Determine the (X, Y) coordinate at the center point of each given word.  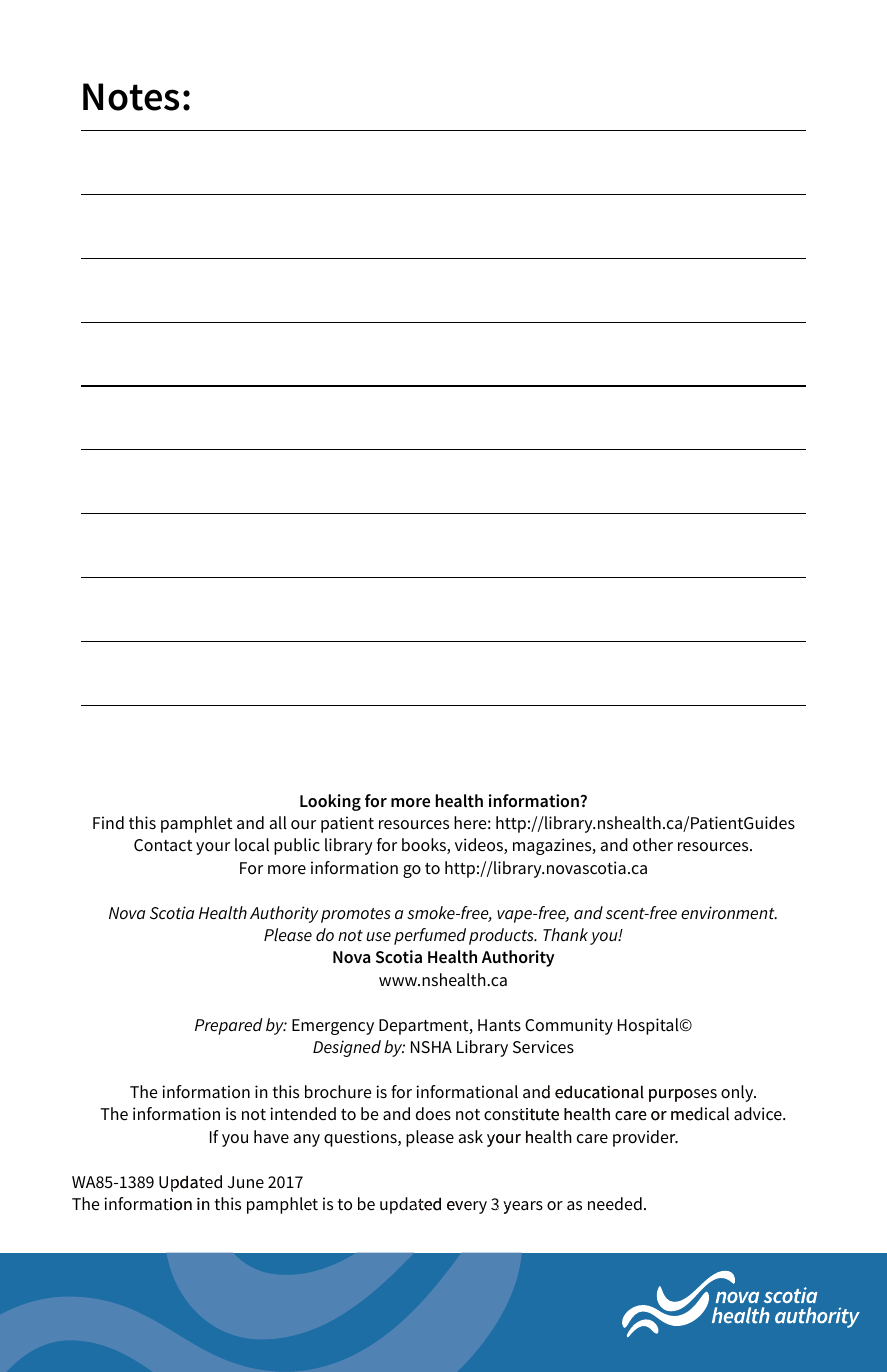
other (653, 845)
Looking (330, 802)
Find (108, 823)
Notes (131, 97)
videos (480, 846)
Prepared (229, 1026)
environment (729, 912)
